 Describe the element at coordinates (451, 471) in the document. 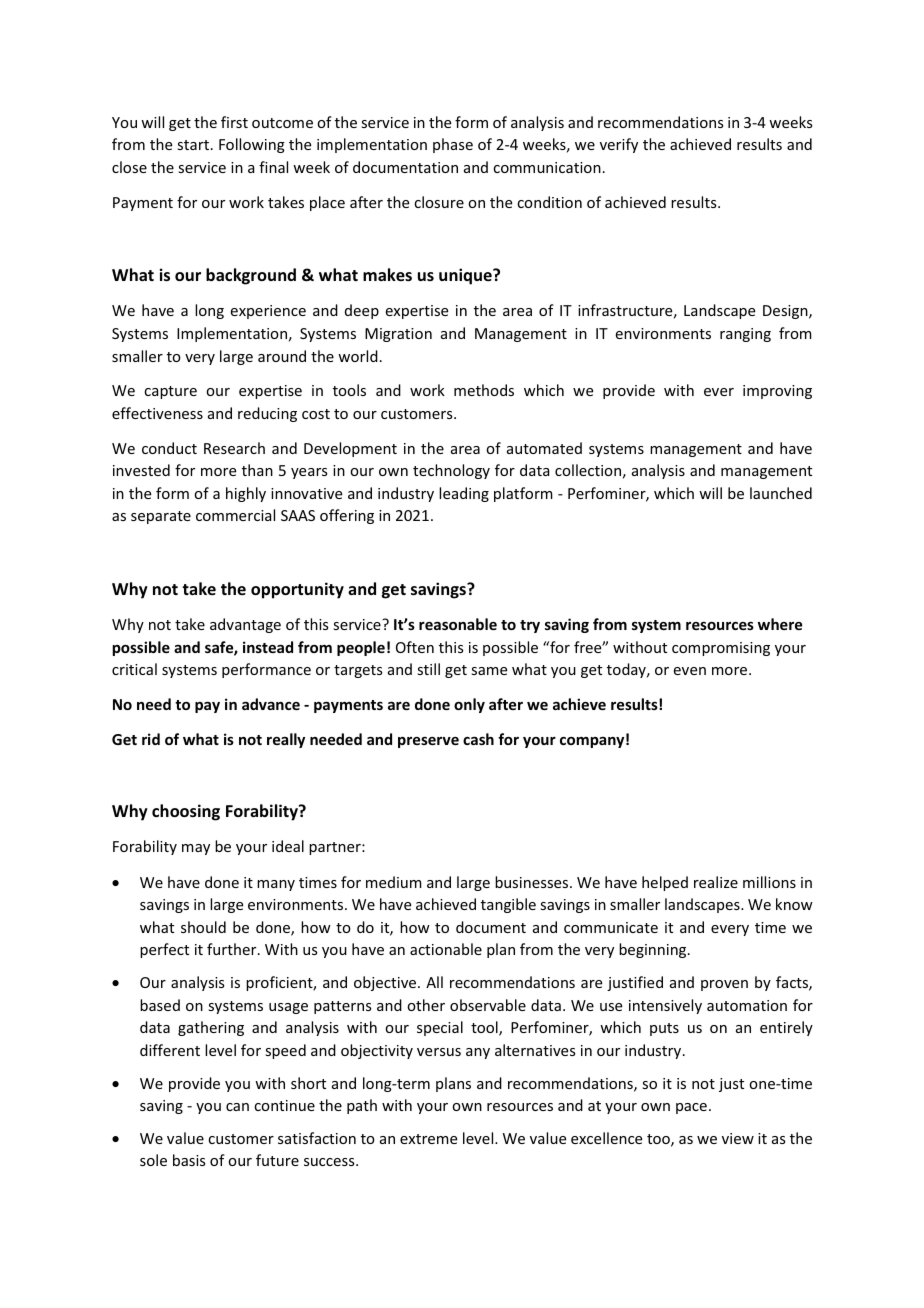

I see `technology` at that location.
